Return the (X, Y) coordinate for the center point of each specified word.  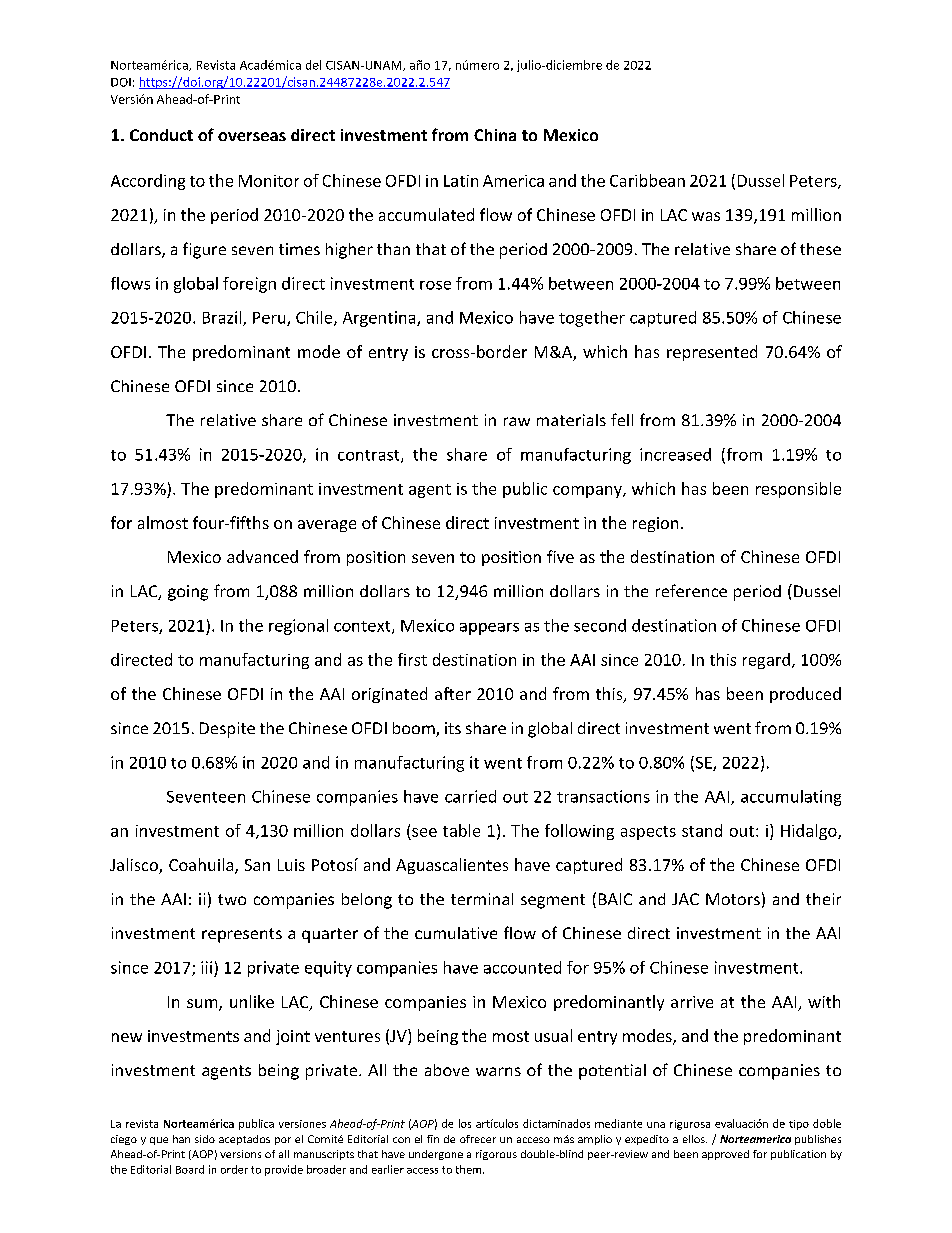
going (188, 593)
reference (691, 590)
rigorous (496, 1155)
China (495, 135)
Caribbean (647, 180)
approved (725, 1155)
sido (205, 1139)
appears (489, 629)
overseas (252, 136)
